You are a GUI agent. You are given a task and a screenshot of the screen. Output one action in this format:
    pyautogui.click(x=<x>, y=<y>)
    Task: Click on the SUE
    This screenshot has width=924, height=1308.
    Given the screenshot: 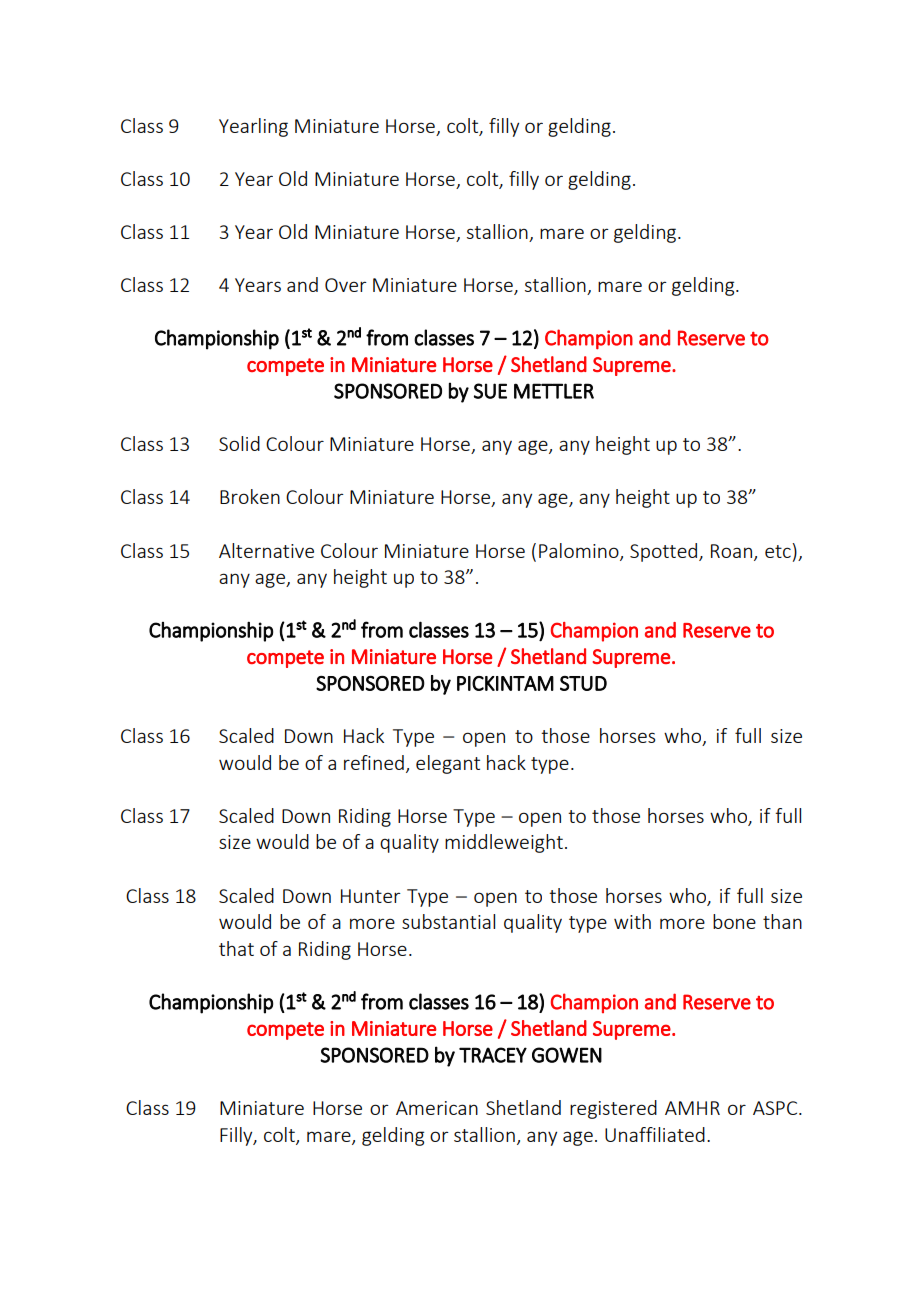 What is the action you would take?
    pyautogui.click(x=490, y=391)
